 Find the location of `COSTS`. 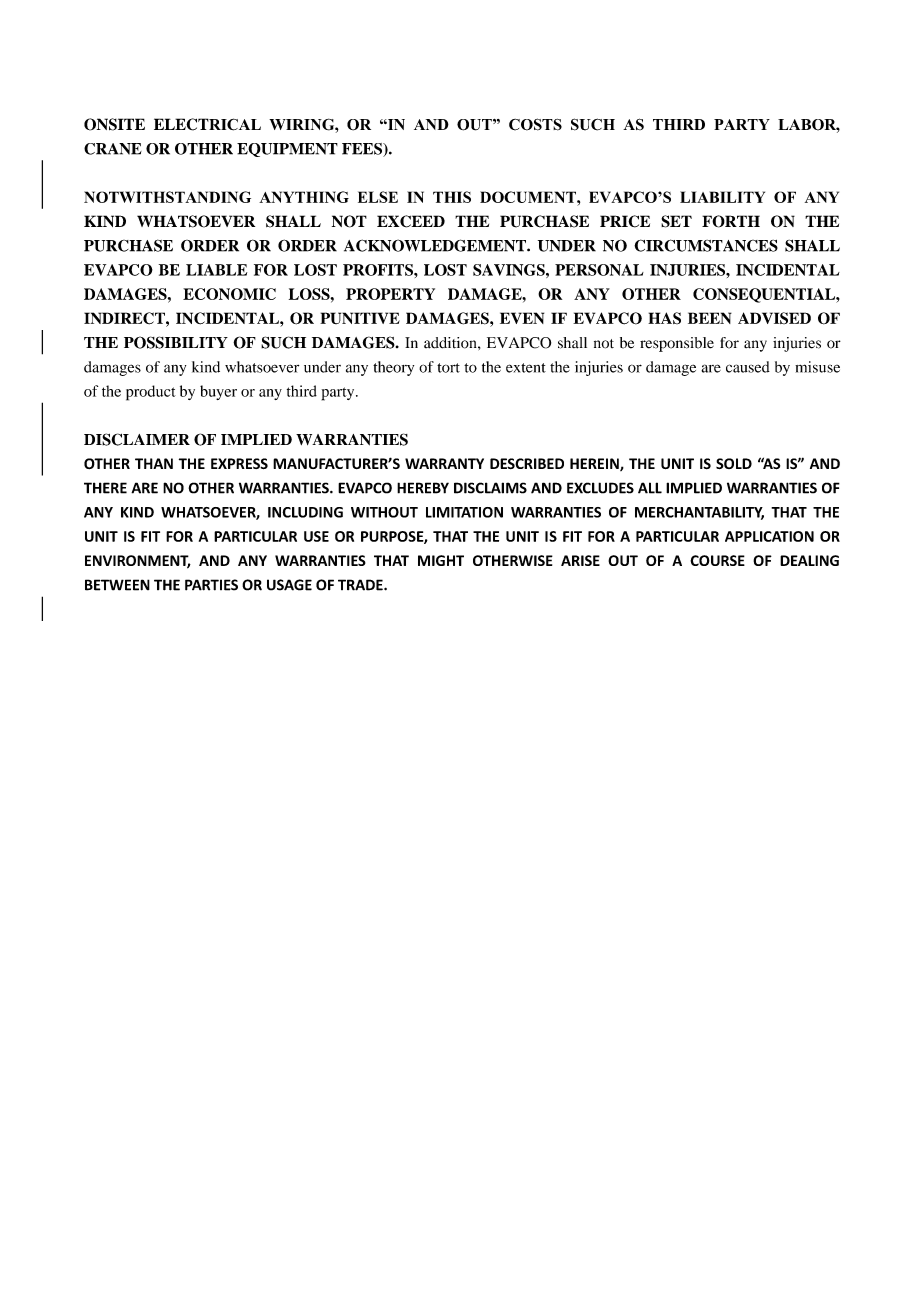

COSTS is located at coordinates (535, 124).
